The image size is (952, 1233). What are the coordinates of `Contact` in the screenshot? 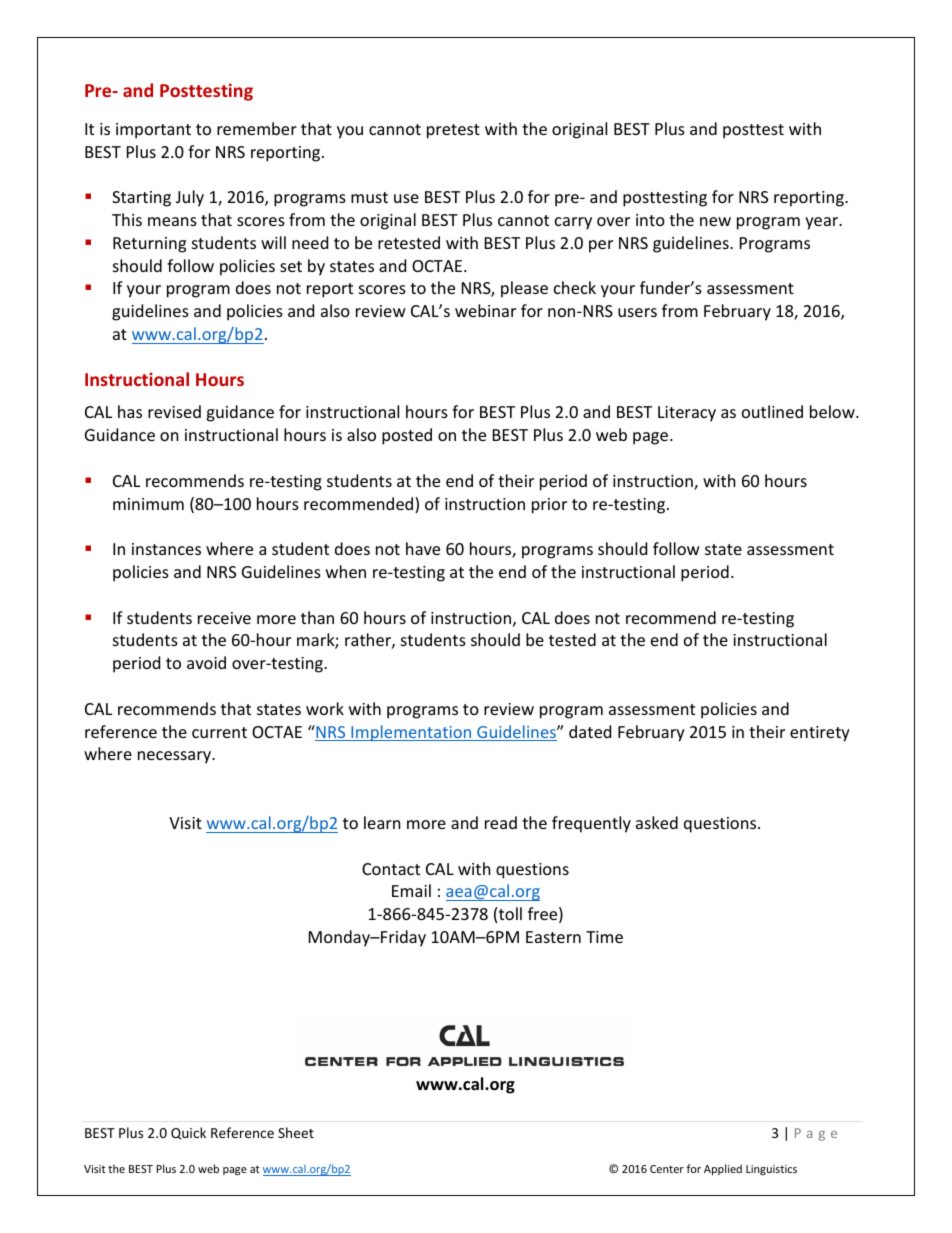 It's located at (391, 869).
